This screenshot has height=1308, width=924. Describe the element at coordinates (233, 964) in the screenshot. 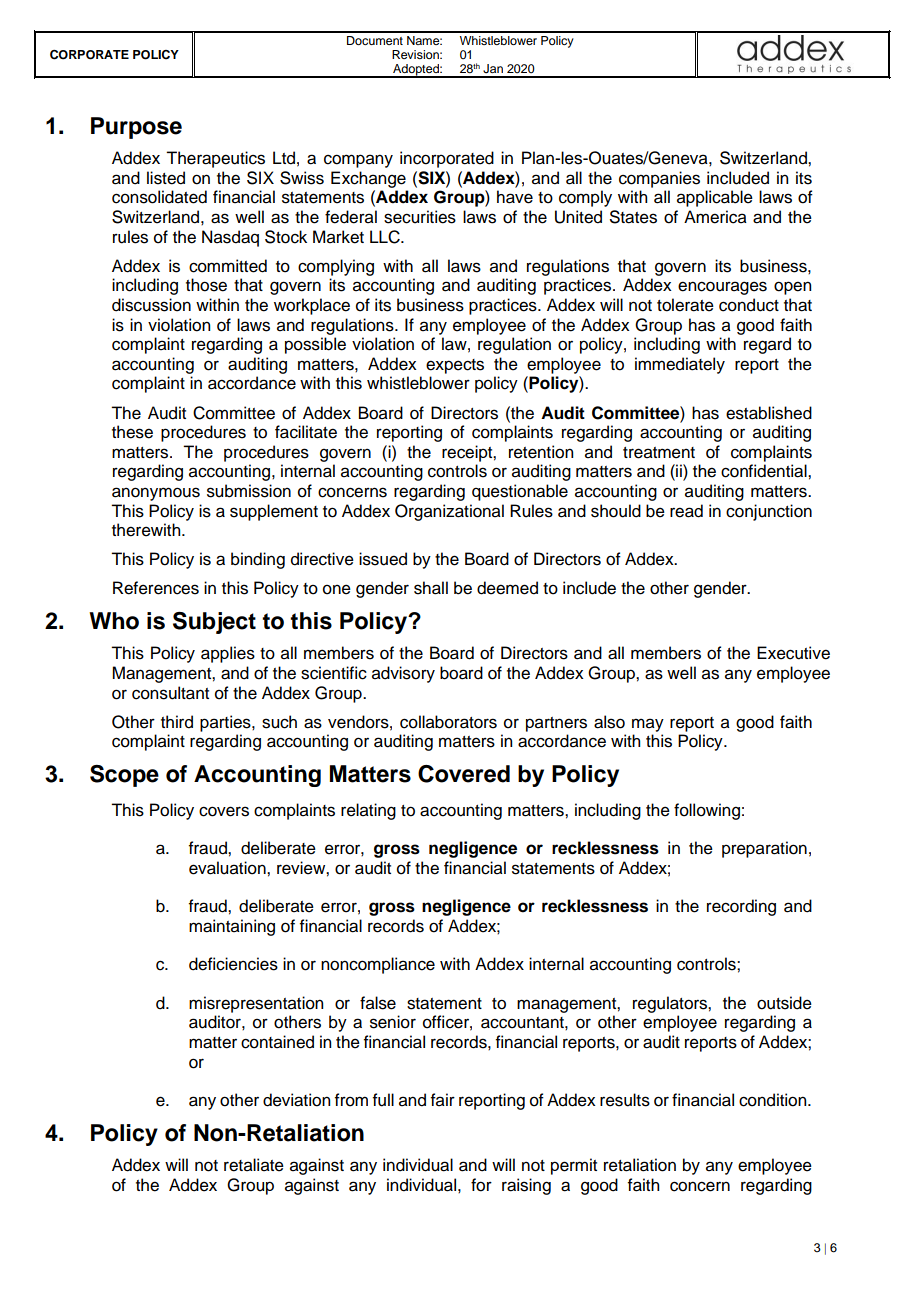

I see `deficiencies` at that location.
